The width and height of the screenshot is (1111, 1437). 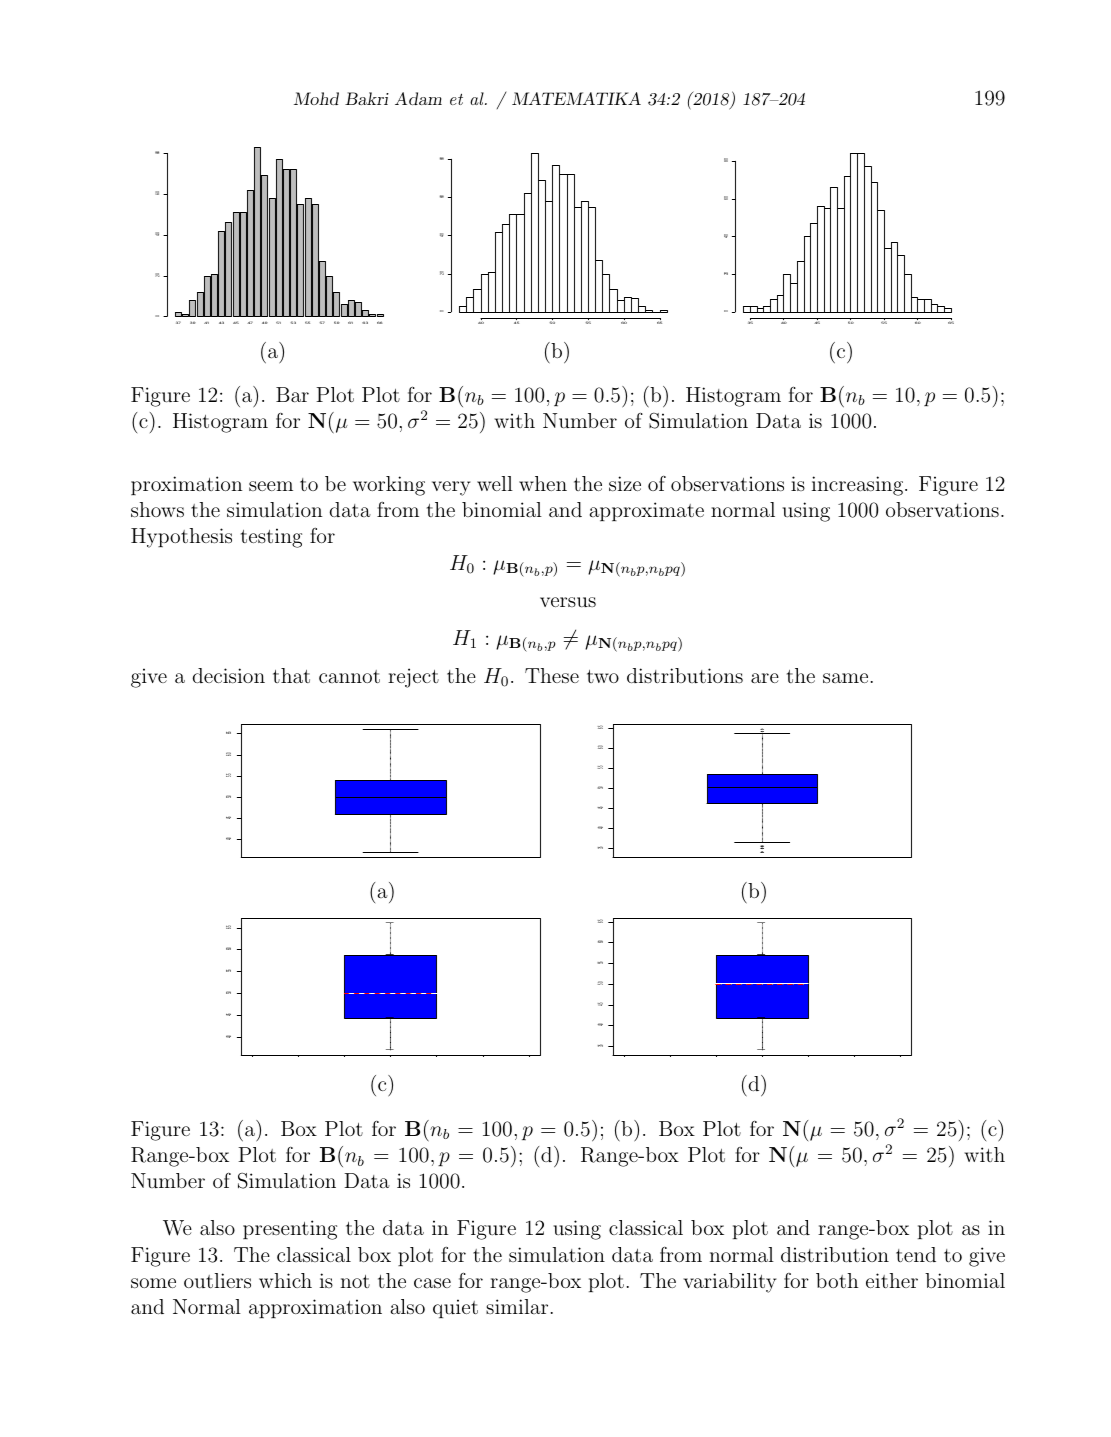 I want to click on approximate, so click(x=647, y=511).
